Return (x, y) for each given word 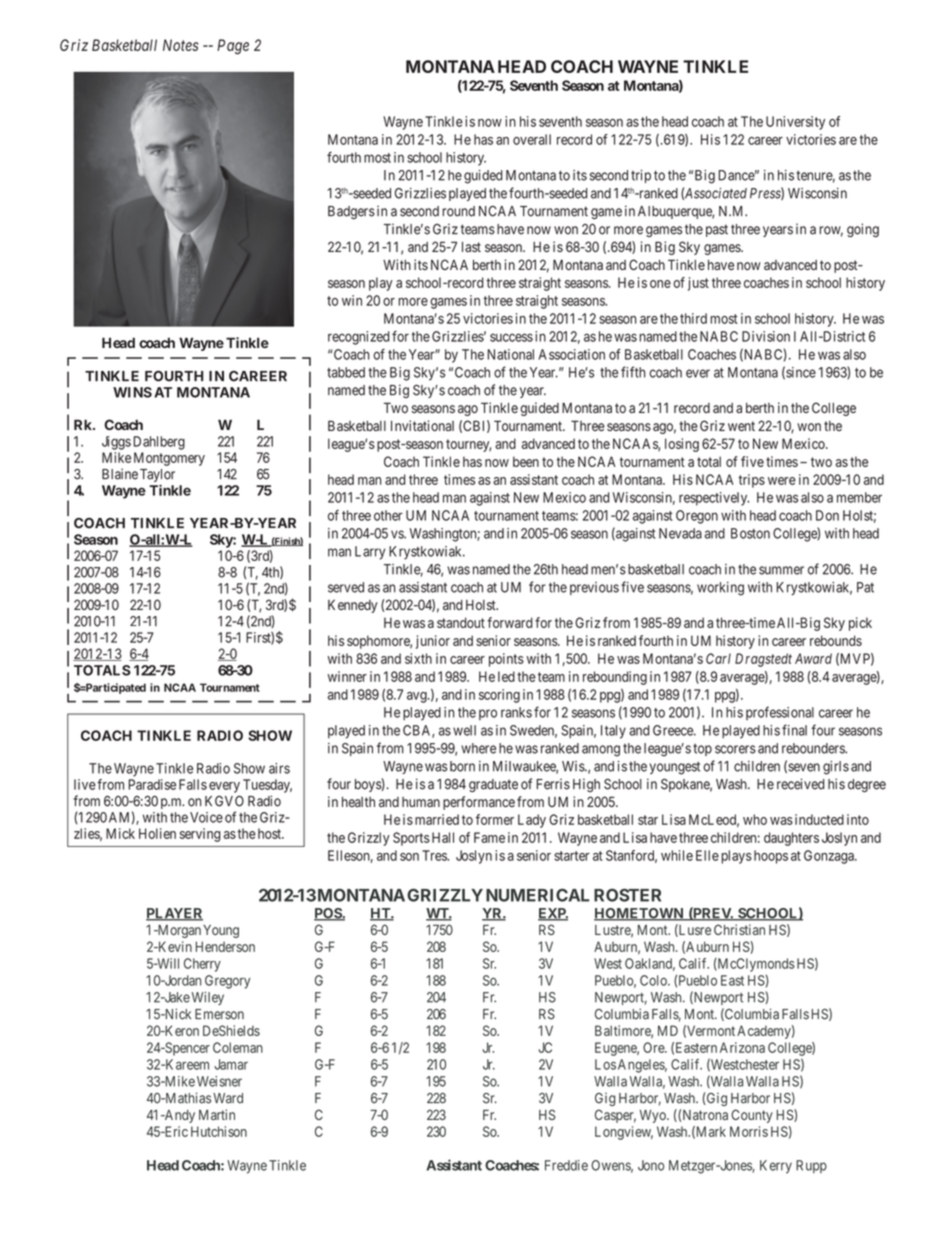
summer (781, 570)
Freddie (566, 1165)
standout (461, 622)
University (795, 123)
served (346, 587)
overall (532, 139)
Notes (181, 45)
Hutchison (219, 1131)
